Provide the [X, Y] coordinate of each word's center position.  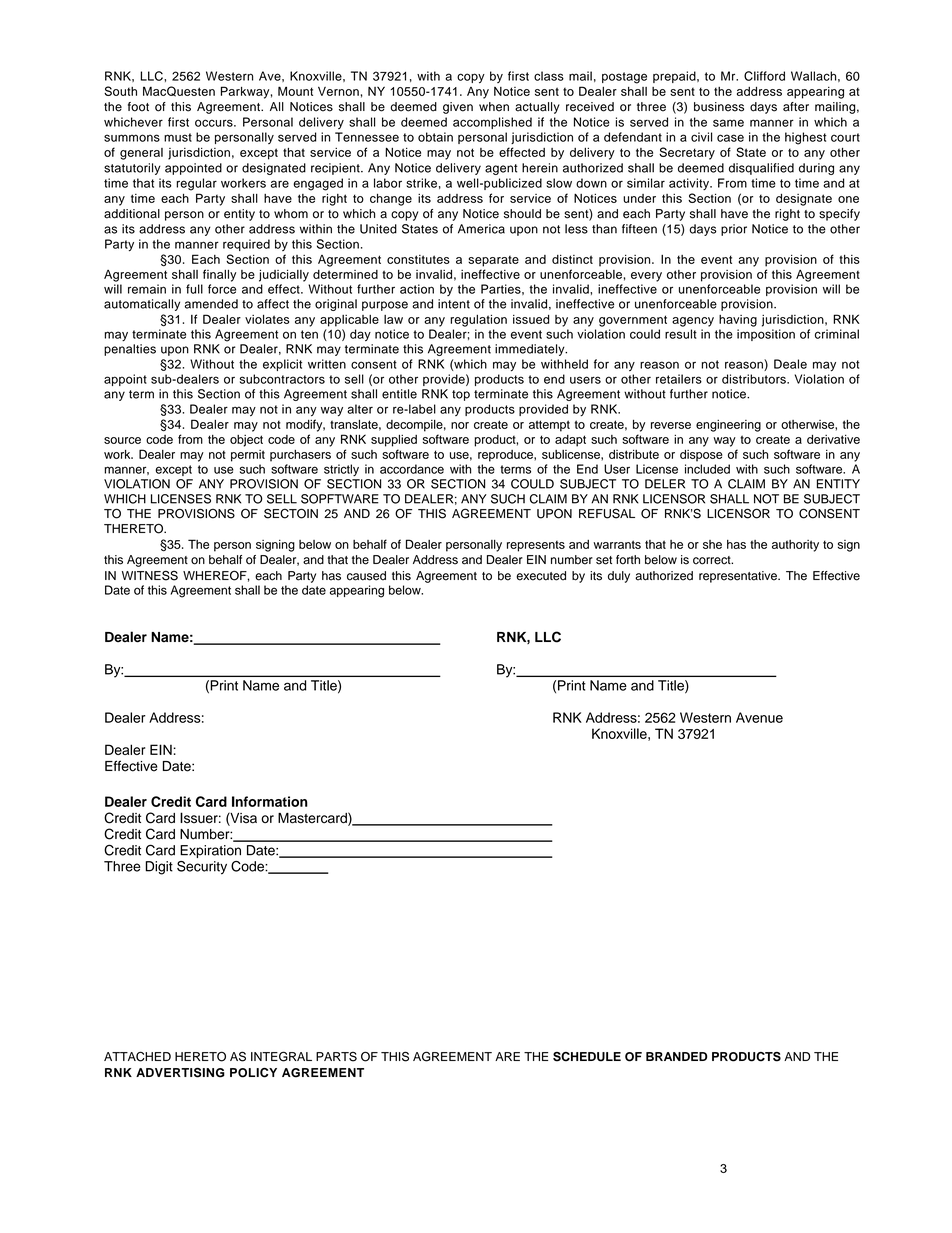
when [494, 107]
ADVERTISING [180, 1073]
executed [541, 576]
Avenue [759, 717]
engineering [728, 426]
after [796, 107]
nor [460, 425]
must [178, 137]
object [246, 441]
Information [270, 801]
